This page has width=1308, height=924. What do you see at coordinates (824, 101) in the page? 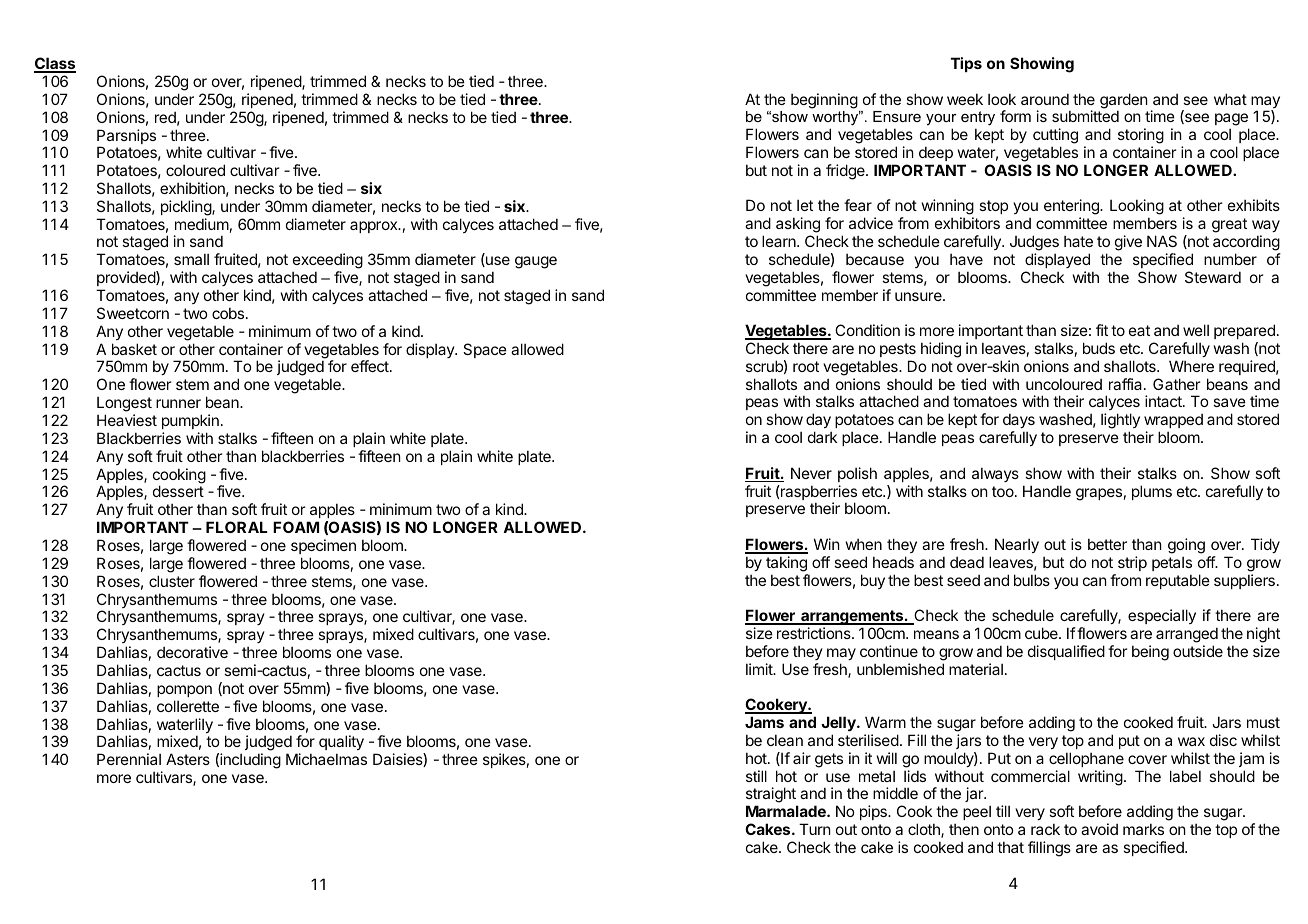
I see `beginning` at bounding box center [824, 101].
